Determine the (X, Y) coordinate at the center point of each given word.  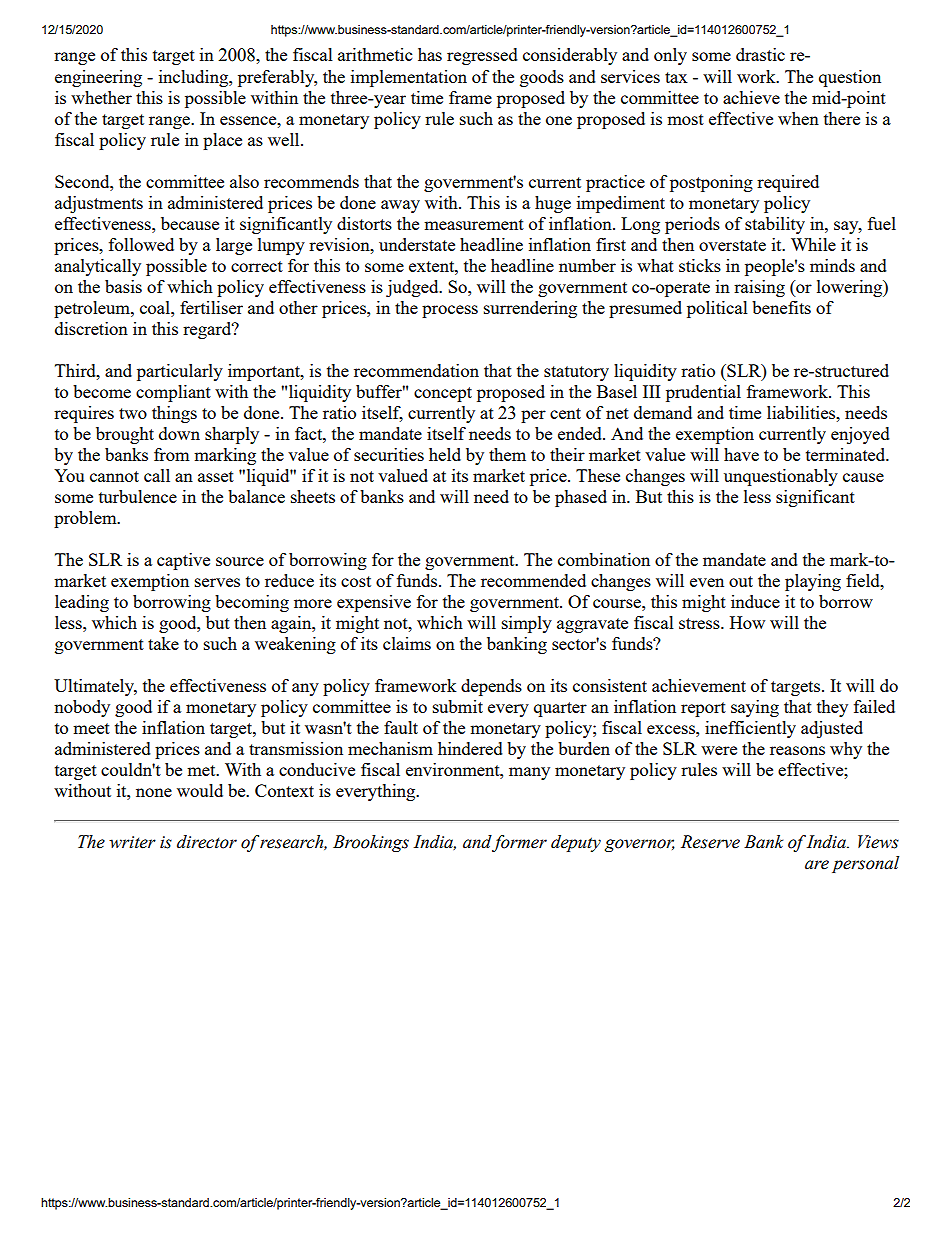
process (450, 311)
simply (527, 624)
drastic (760, 54)
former (519, 843)
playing (813, 582)
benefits (781, 307)
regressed (482, 56)
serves (217, 582)
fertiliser (211, 307)
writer (132, 842)
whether (101, 97)
